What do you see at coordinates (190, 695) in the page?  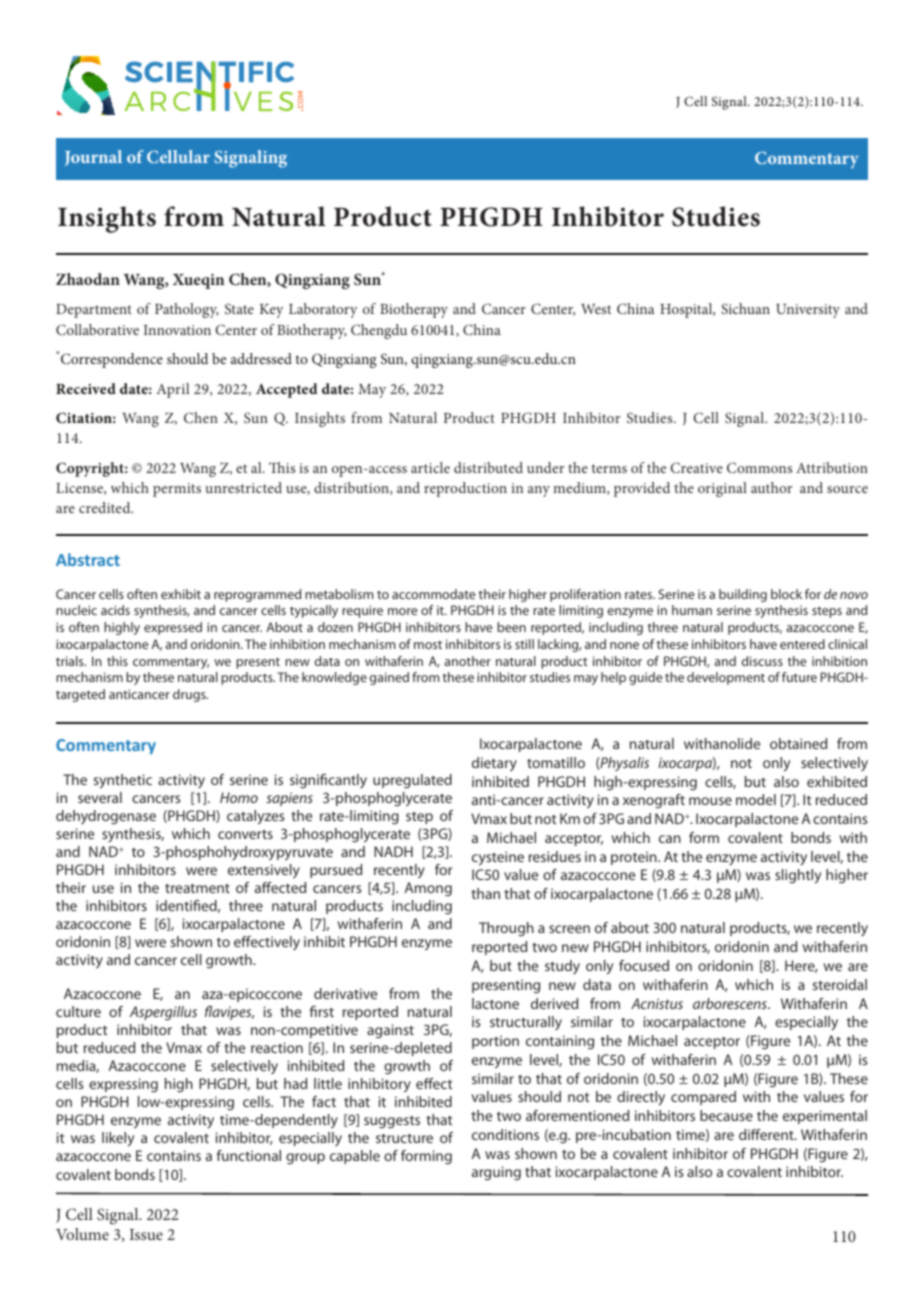 I see `drugs` at bounding box center [190, 695].
